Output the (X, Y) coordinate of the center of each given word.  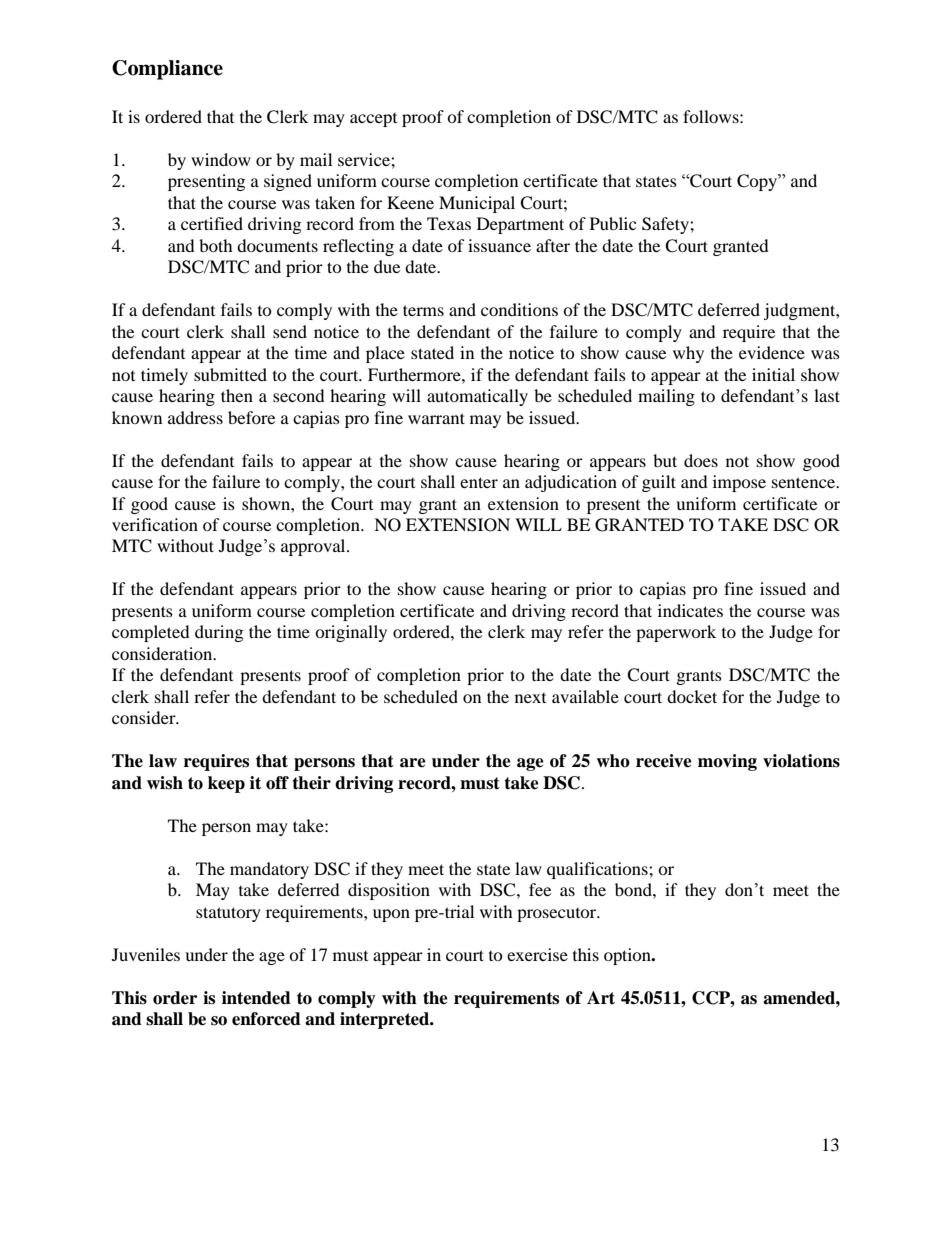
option (628, 956)
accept (373, 120)
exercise (537, 954)
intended (256, 998)
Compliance (167, 70)
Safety (666, 225)
